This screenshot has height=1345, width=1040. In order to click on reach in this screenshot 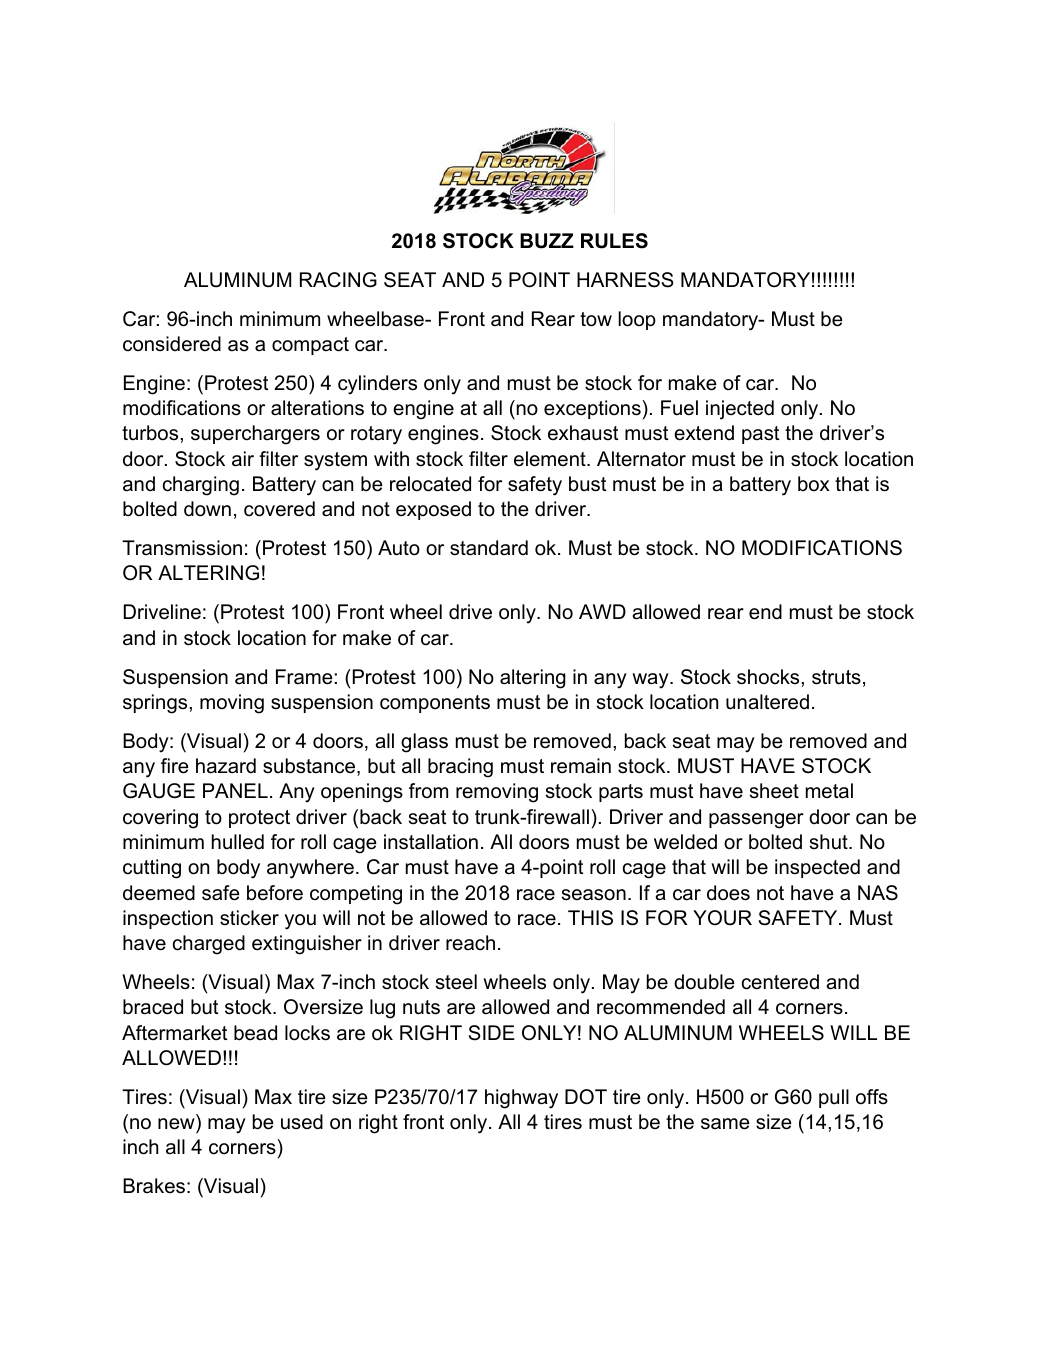, I will do `click(470, 943)`.
